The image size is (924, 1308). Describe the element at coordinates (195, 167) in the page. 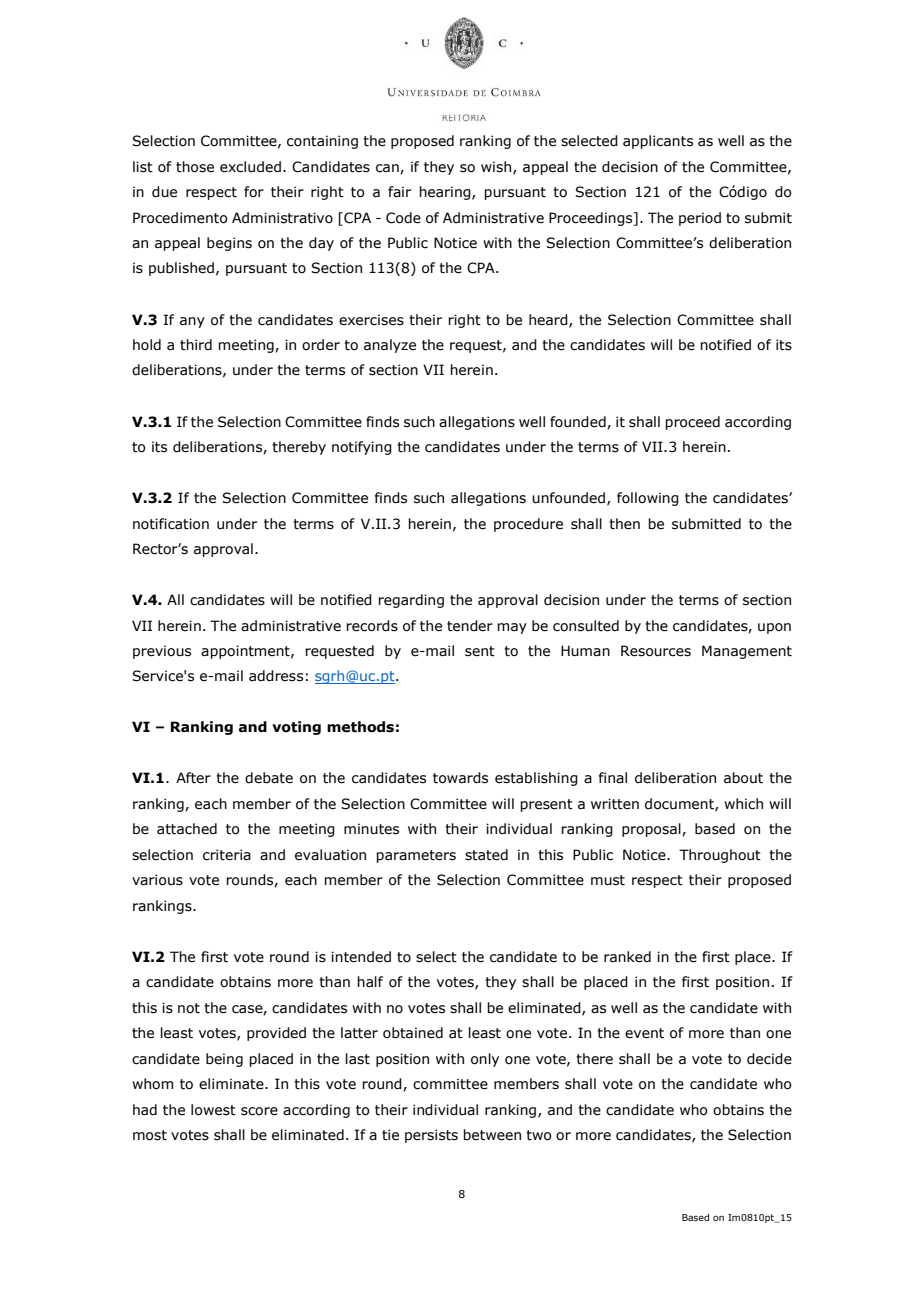

I see `those` at that location.
